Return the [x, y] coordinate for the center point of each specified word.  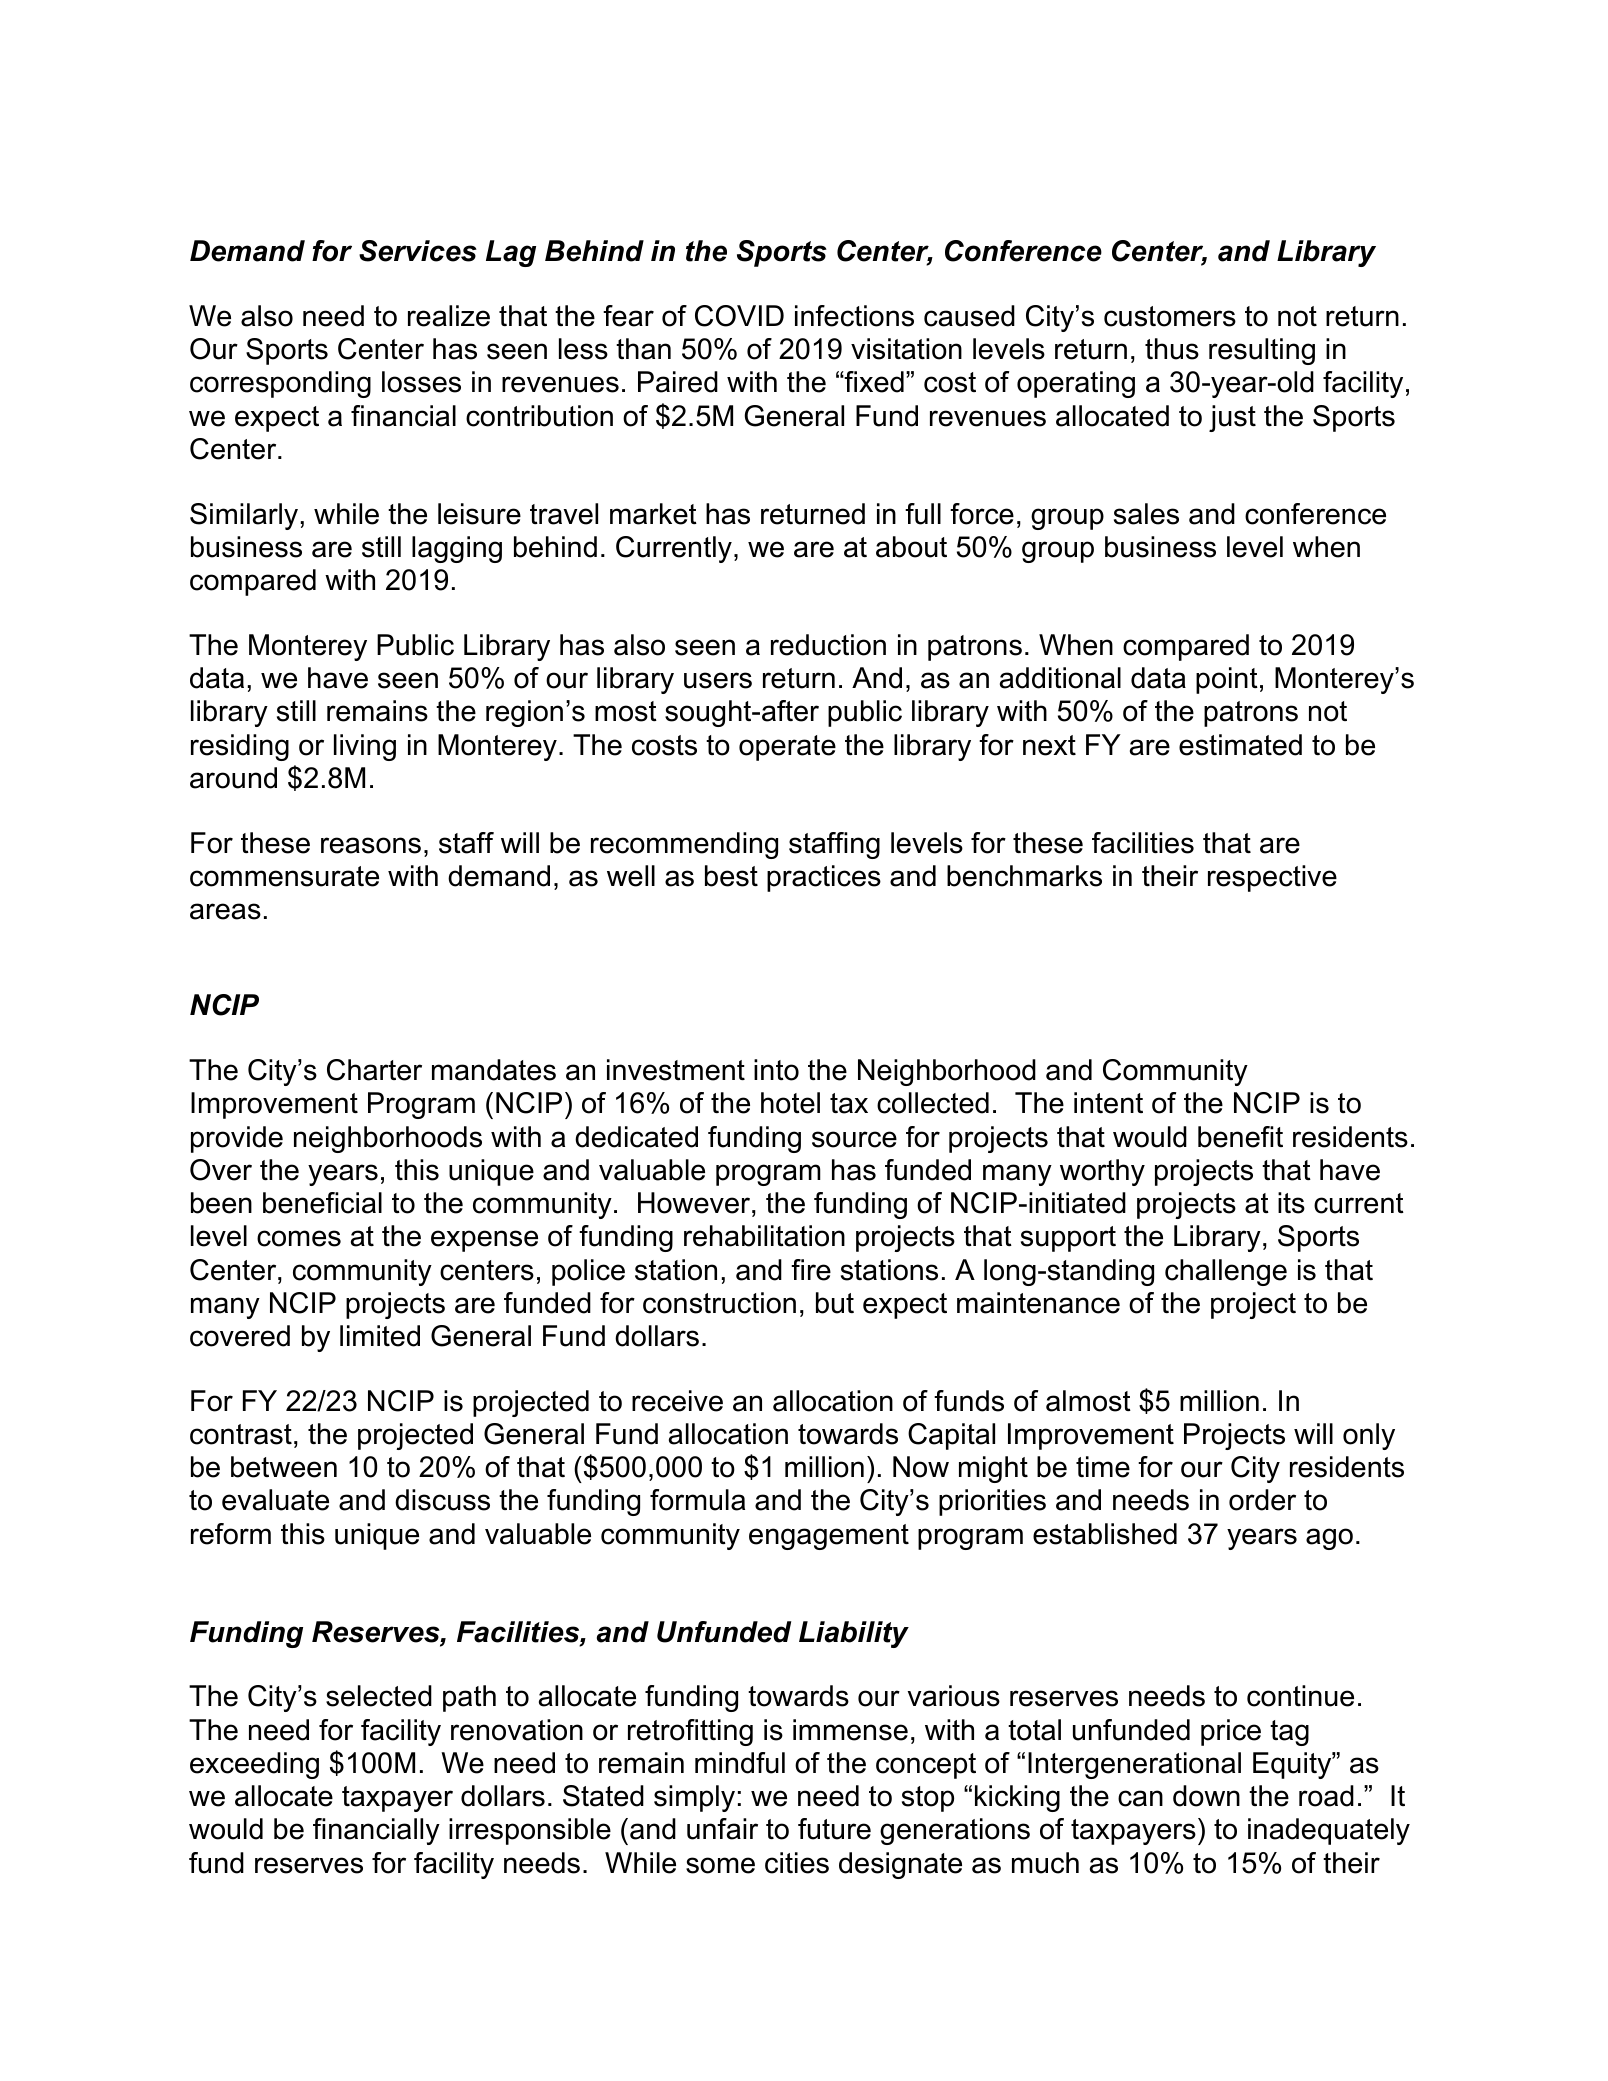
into [776, 1070]
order [1262, 1500]
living [365, 747]
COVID [739, 316]
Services [418, 251]
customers [1170, 316]
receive [677, 1401]
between [284, 1467]
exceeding [254, 1765]
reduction [828, 645]
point [1227, 680]
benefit [1240, 1137]
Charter [374, 1070]
